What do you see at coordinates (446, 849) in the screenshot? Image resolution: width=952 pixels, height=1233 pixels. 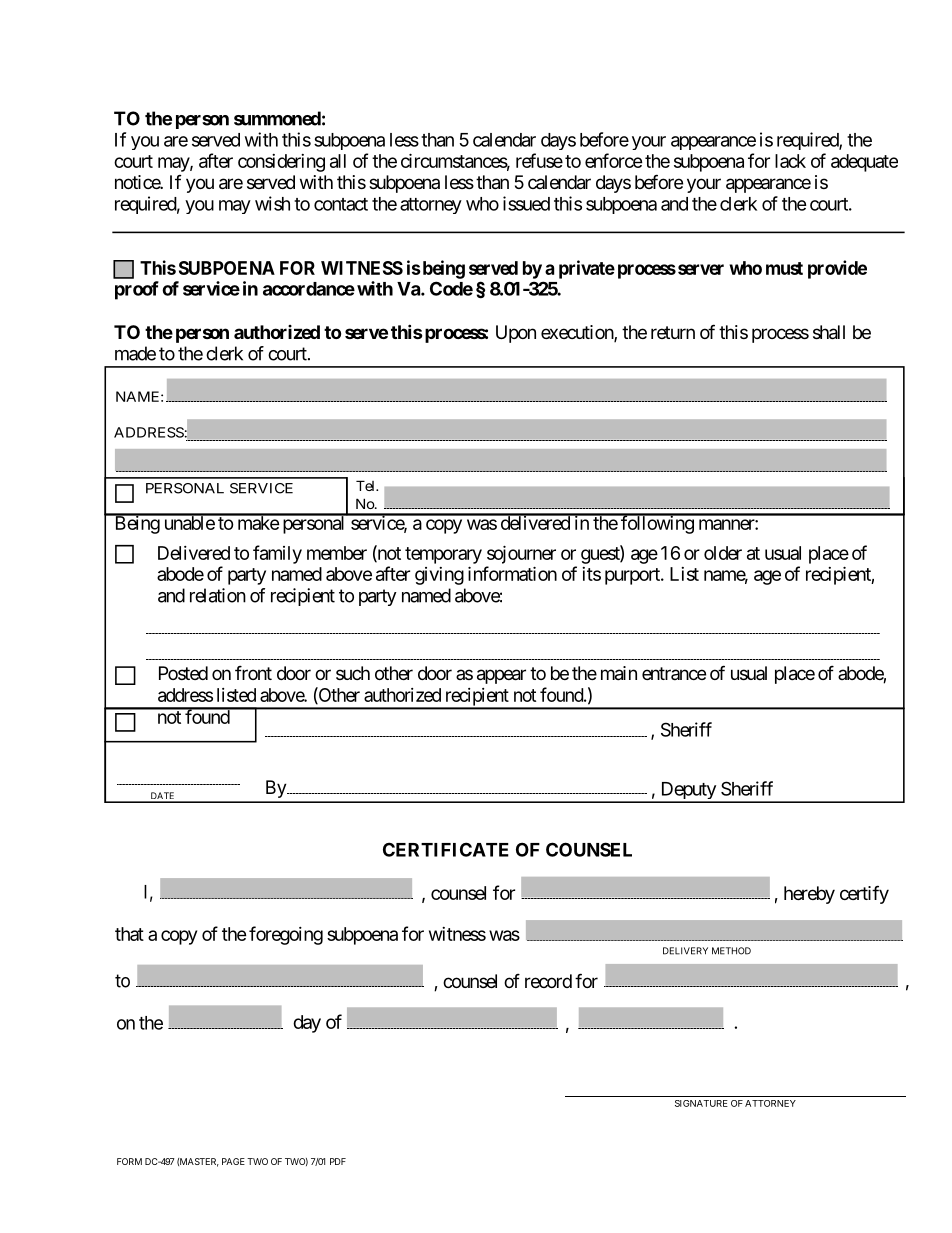 I see `CERTIFICATE` at bounding box center [446, 849].
